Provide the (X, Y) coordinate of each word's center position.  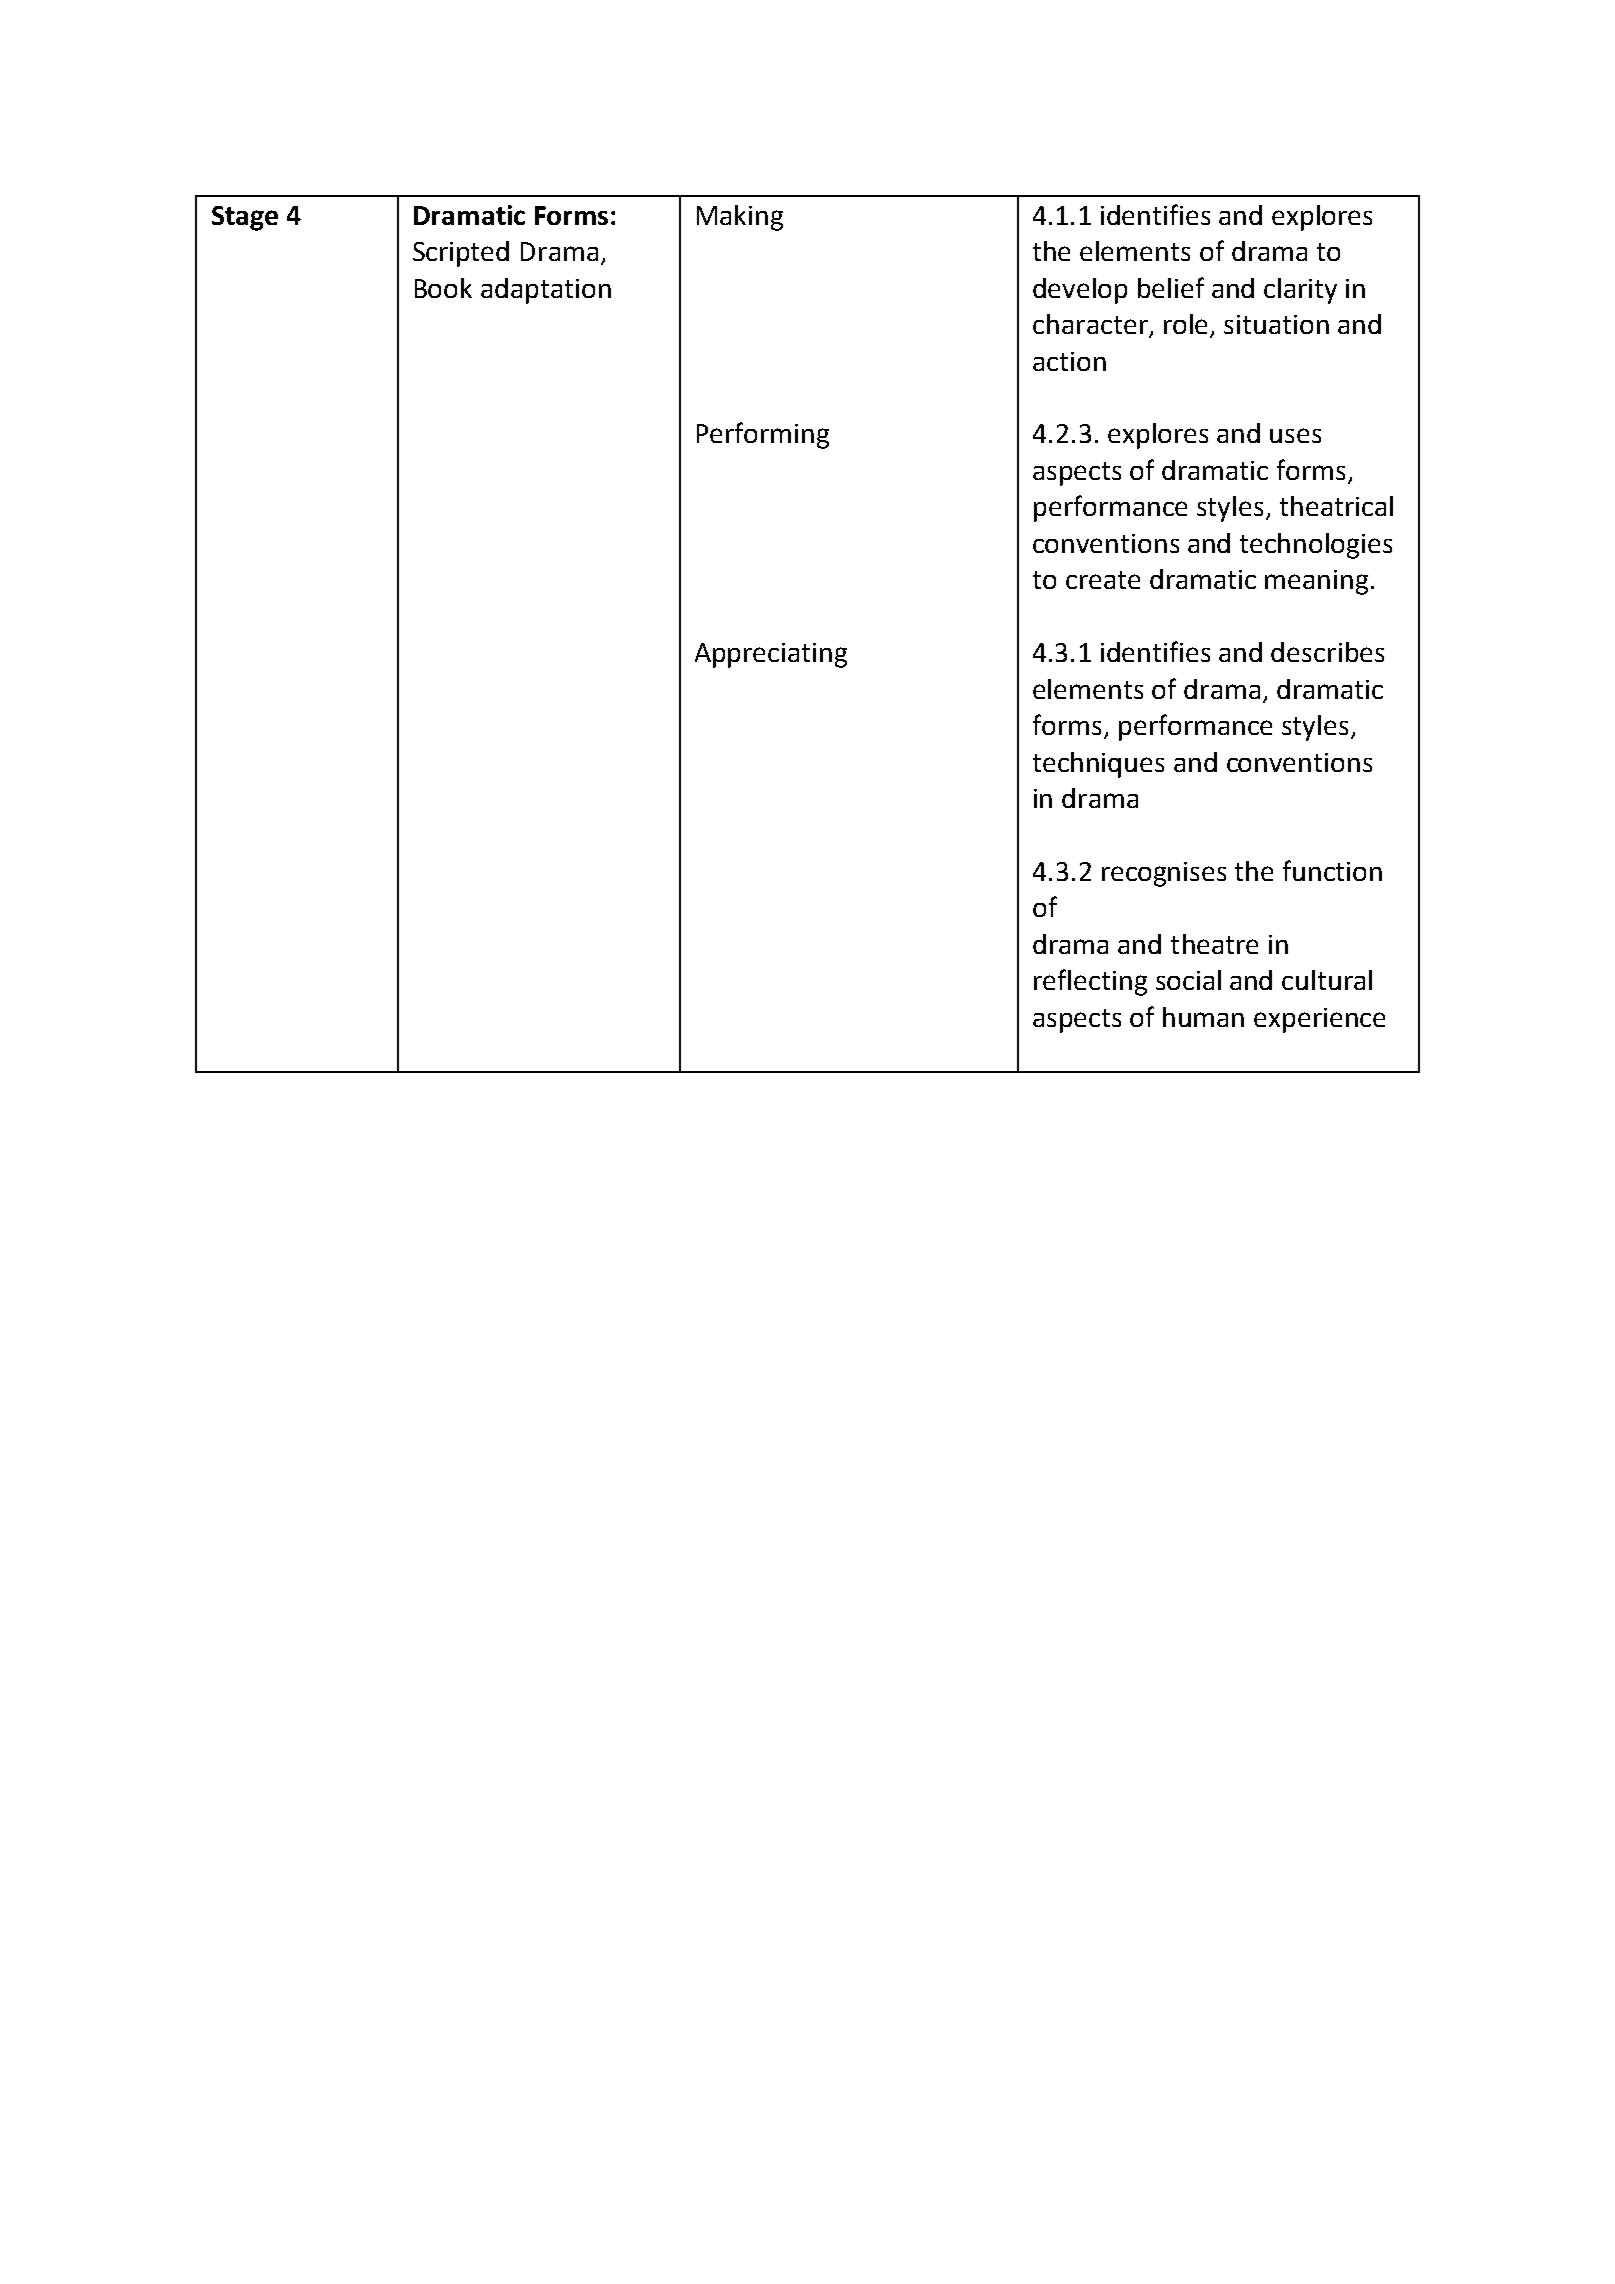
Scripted (461, 254)
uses (1295, 435)
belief (1171, 287)
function (1332, 870)
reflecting (1090, 982)
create (1103, 580)
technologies (1316, 546)
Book (443, 288)
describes (1327, 652)
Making (740, 218)
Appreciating (771, 655)
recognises (1164, 874)
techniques (1098, 765)
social (1188, 980)
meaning (1316, 582)
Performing (763, 435)
